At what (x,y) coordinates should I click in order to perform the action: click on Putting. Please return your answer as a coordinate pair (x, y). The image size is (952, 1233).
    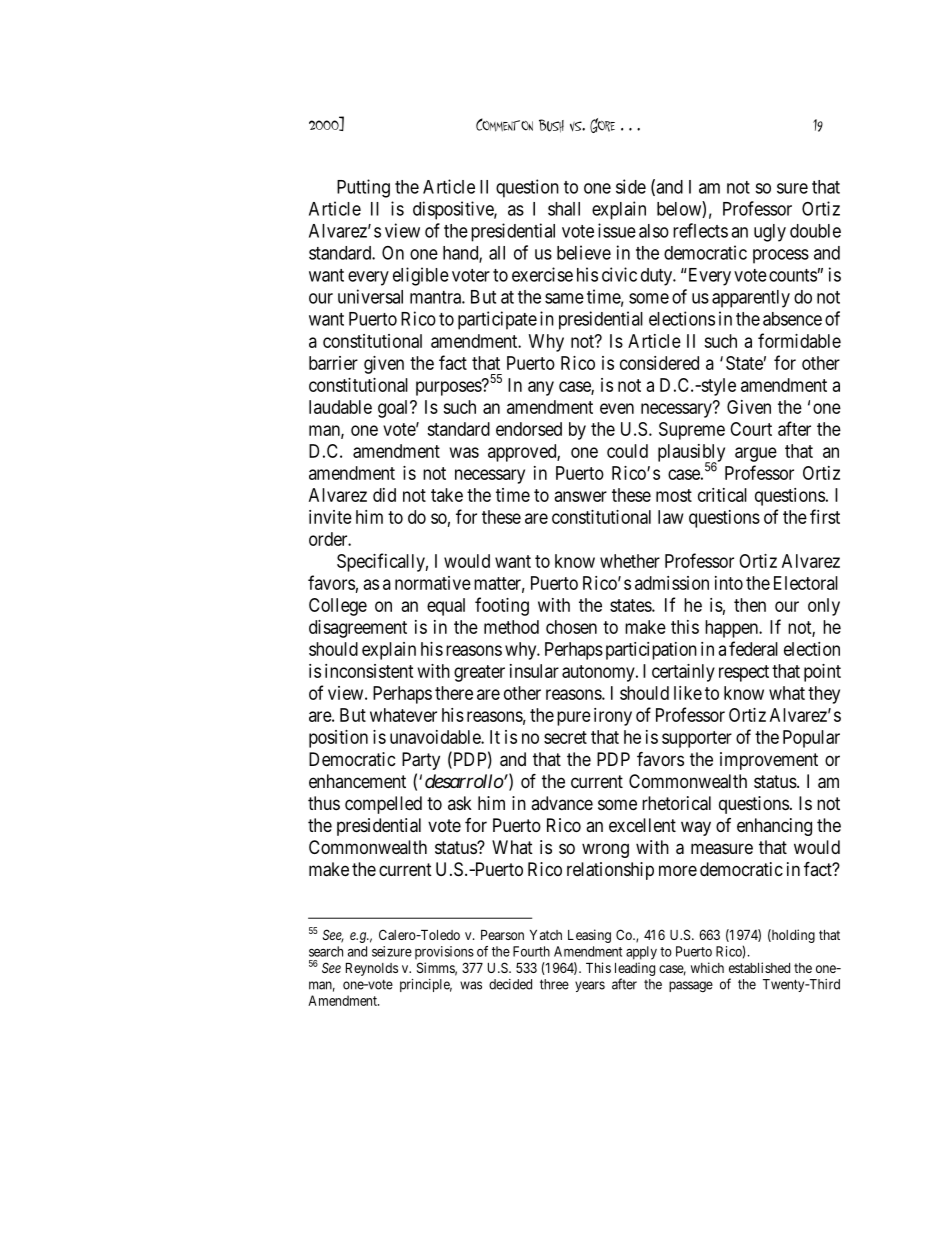
    Looking at the image, I should click on (363, 188).
